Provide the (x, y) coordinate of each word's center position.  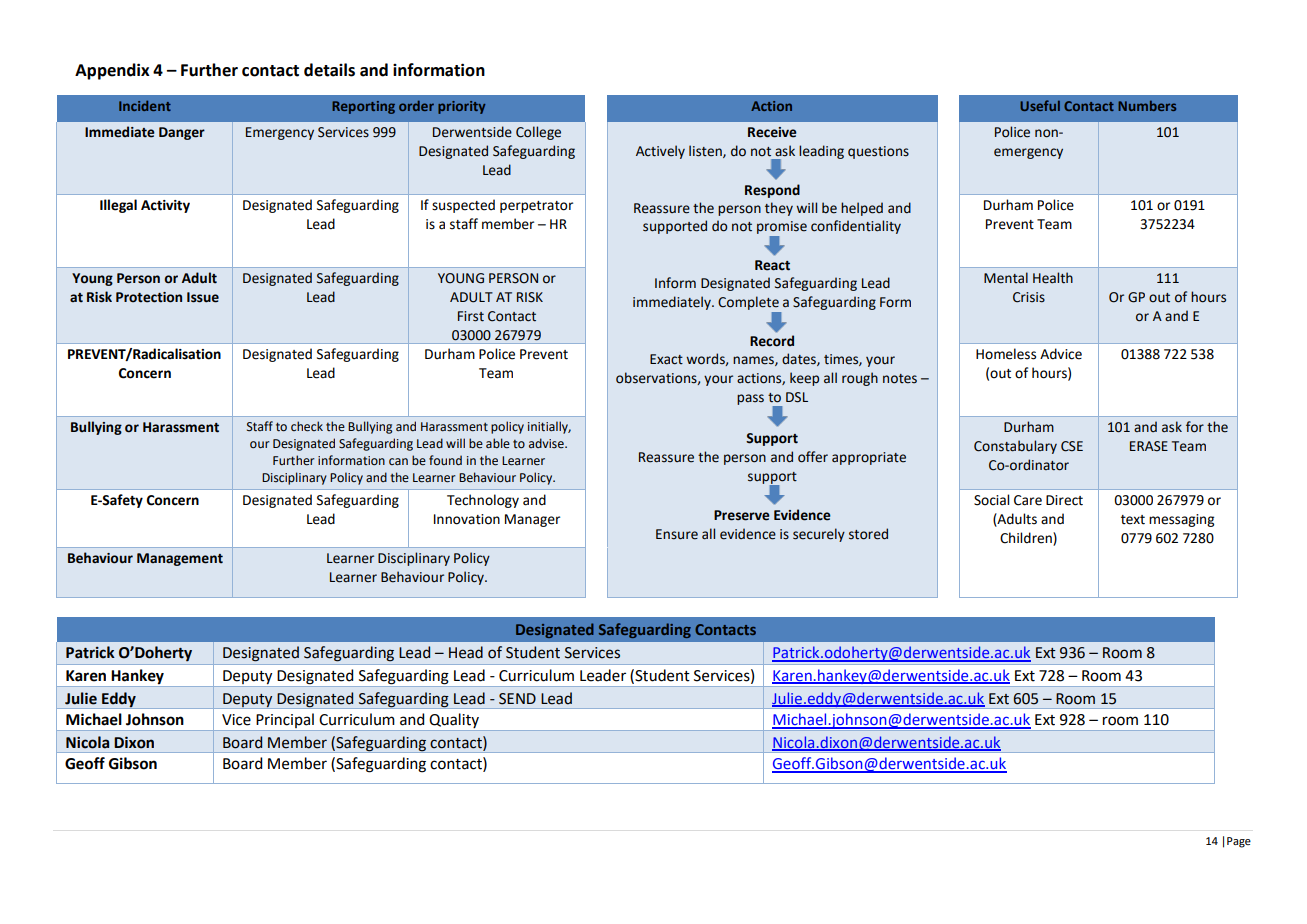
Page (1239, 842)
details (329, 70)
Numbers (1147, 106)
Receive (772, 132)
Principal (285, 722)
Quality (455, 722)
